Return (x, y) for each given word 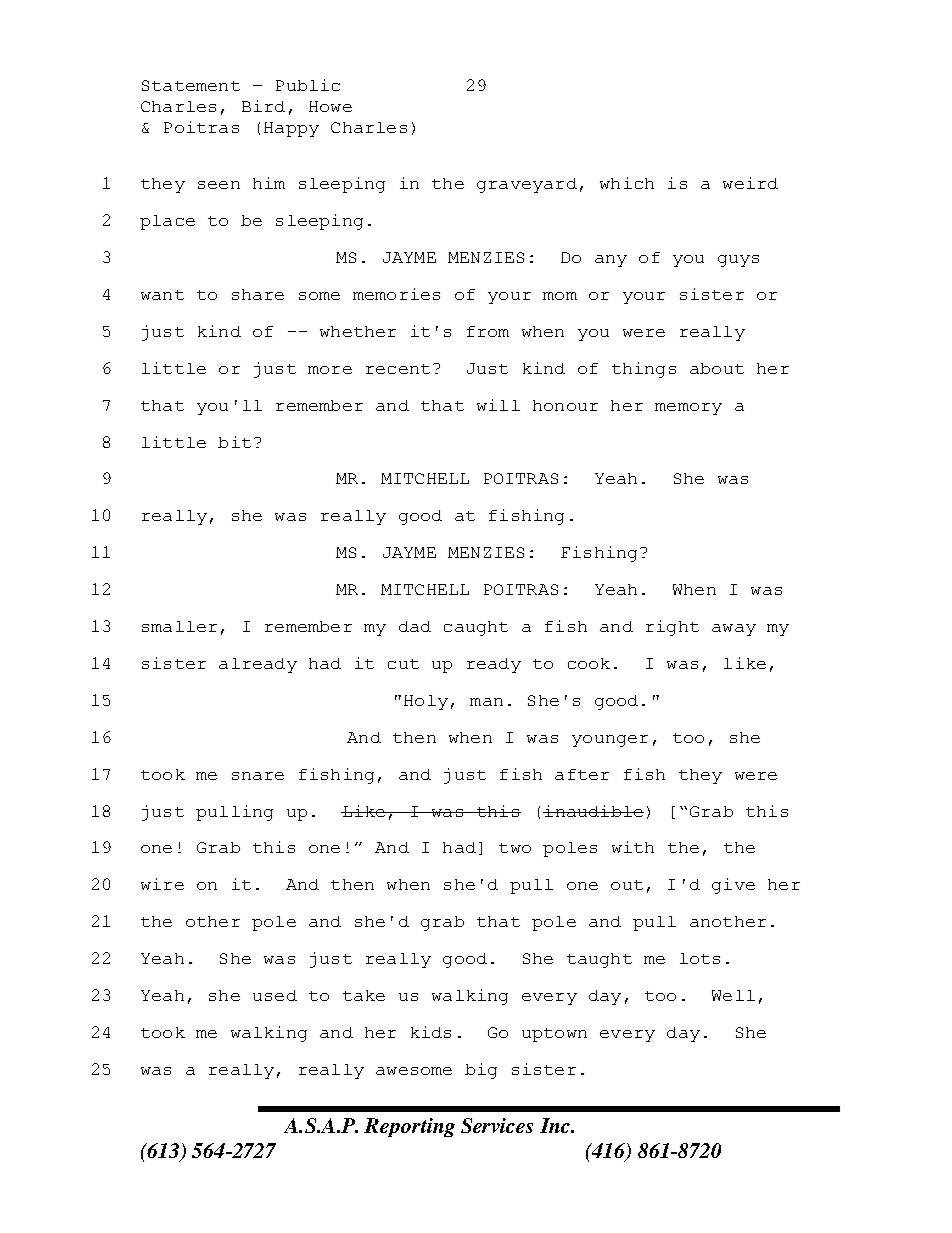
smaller (179, 626)
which (627, 183)
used (275, 995)
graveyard (527, 185)
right (672, 628)
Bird (263, 106)
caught (476, 628)
